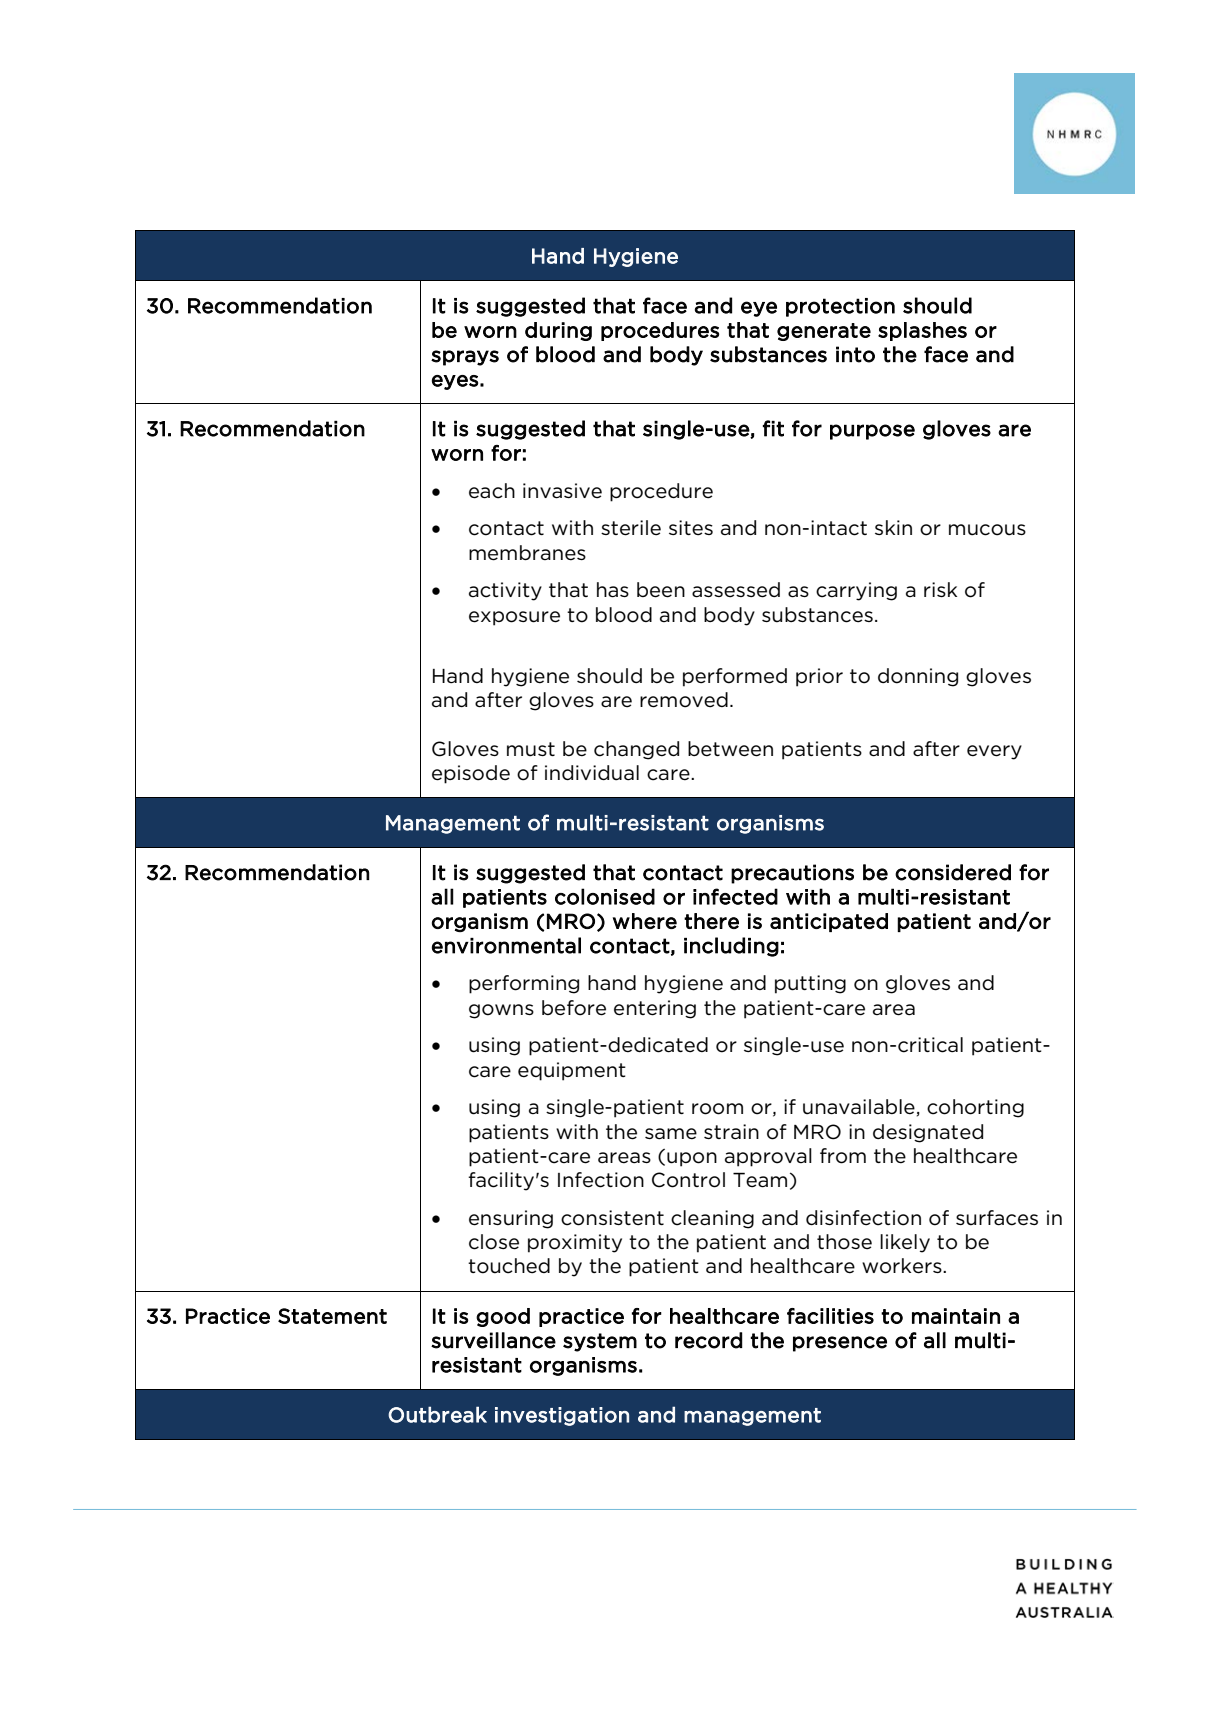  What do you see at coordinates (708, 1340) in the screenshot?
I see `record` at bounding box center [708, 1340].
